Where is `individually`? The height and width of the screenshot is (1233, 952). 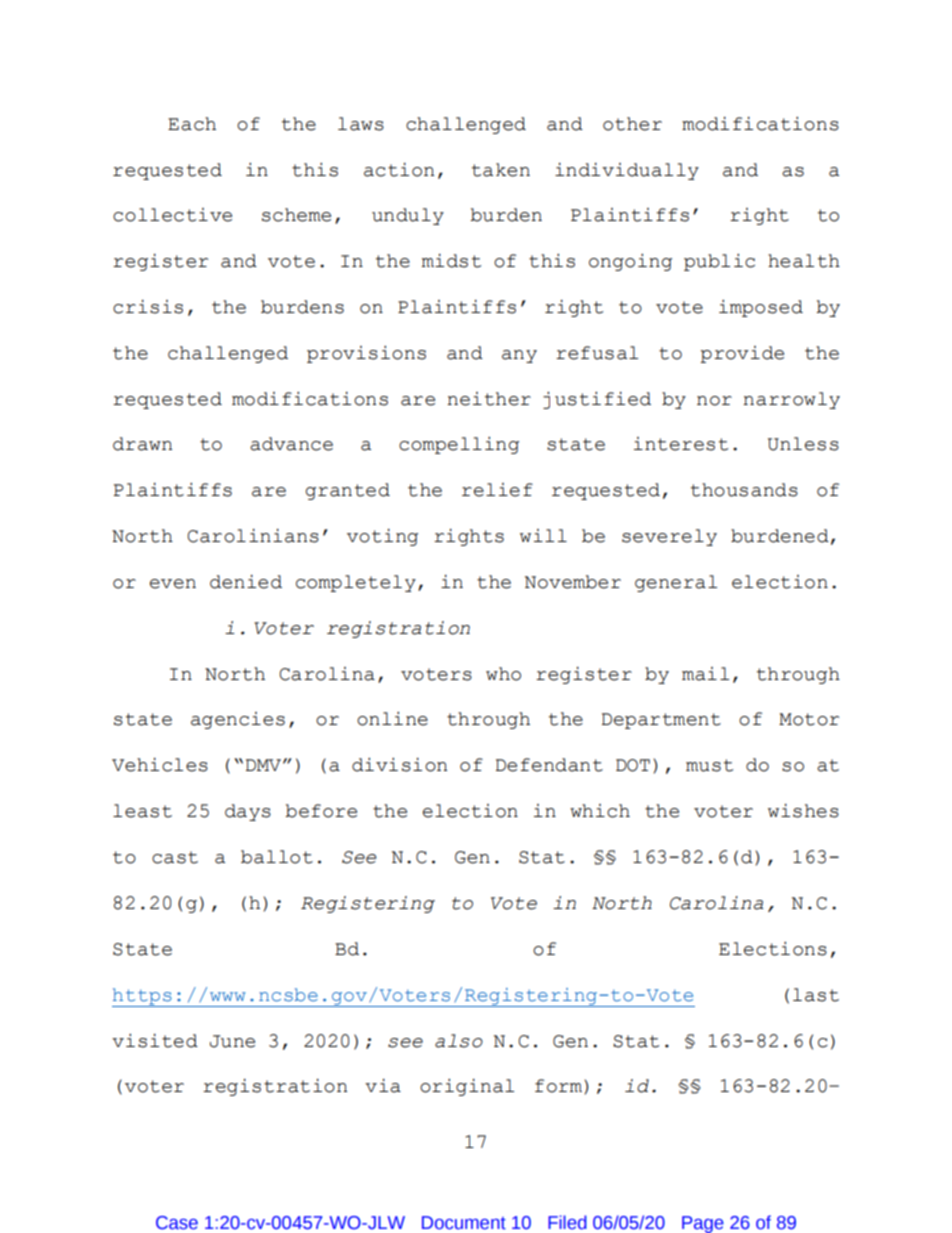
individually is located at coordinates (627, 171).
